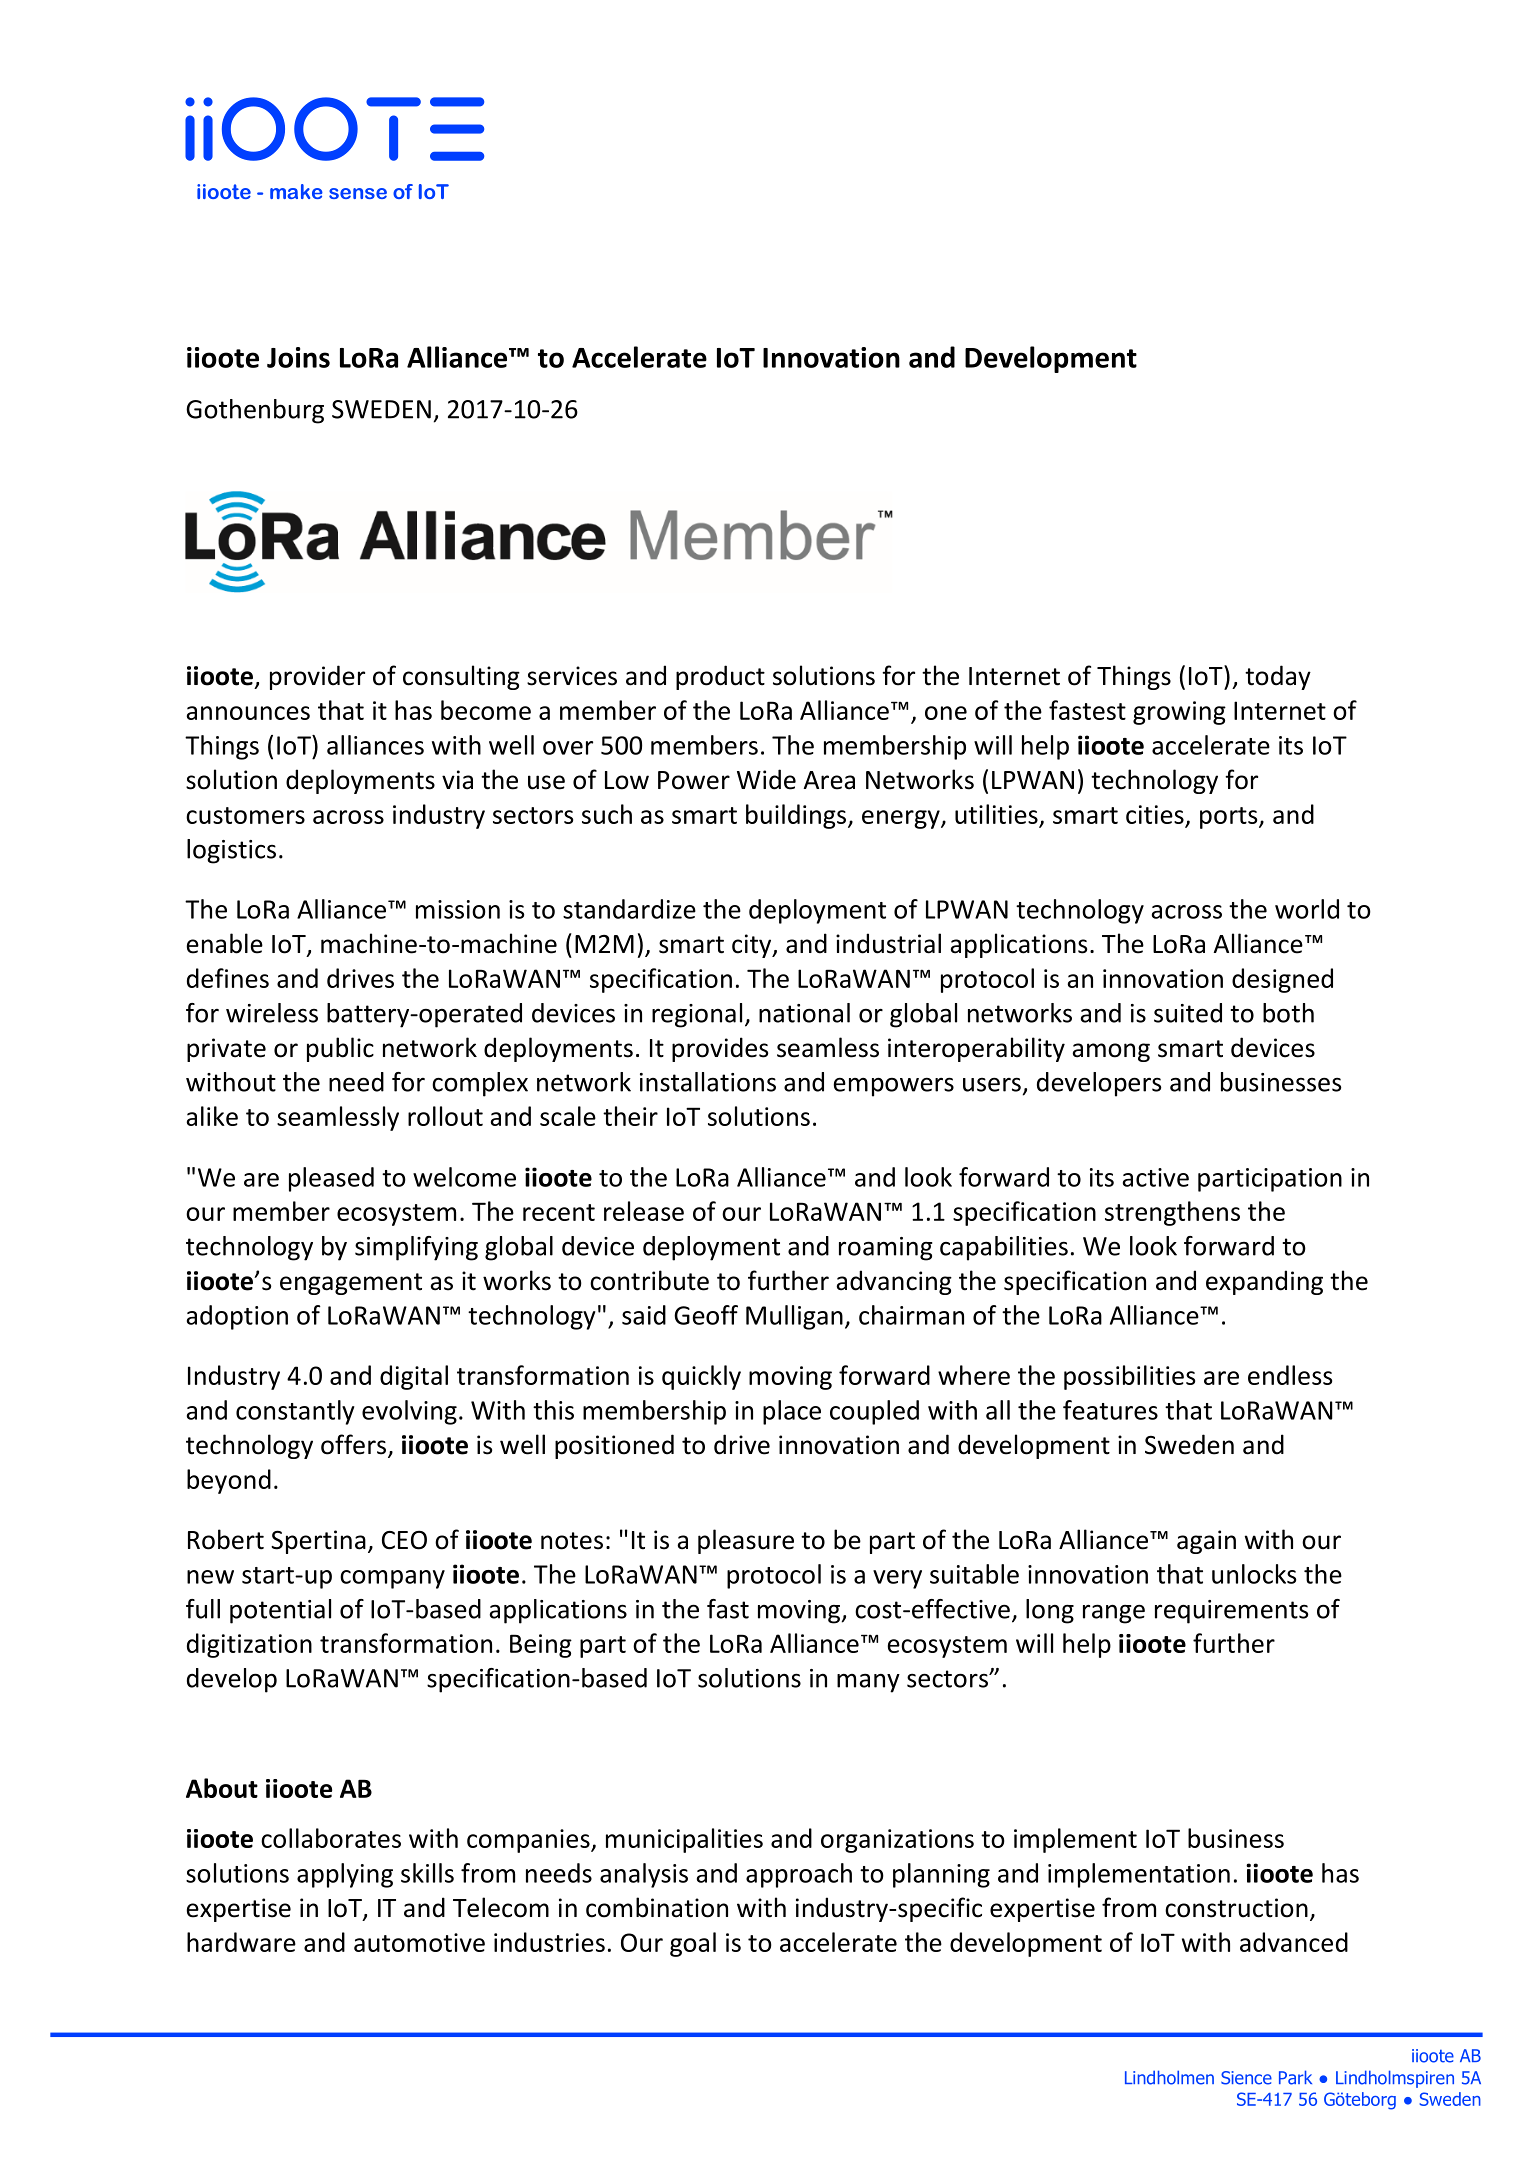 The width and height of the screenshot is (1533, 2168). I want to click on sense, so click(358, 193).
